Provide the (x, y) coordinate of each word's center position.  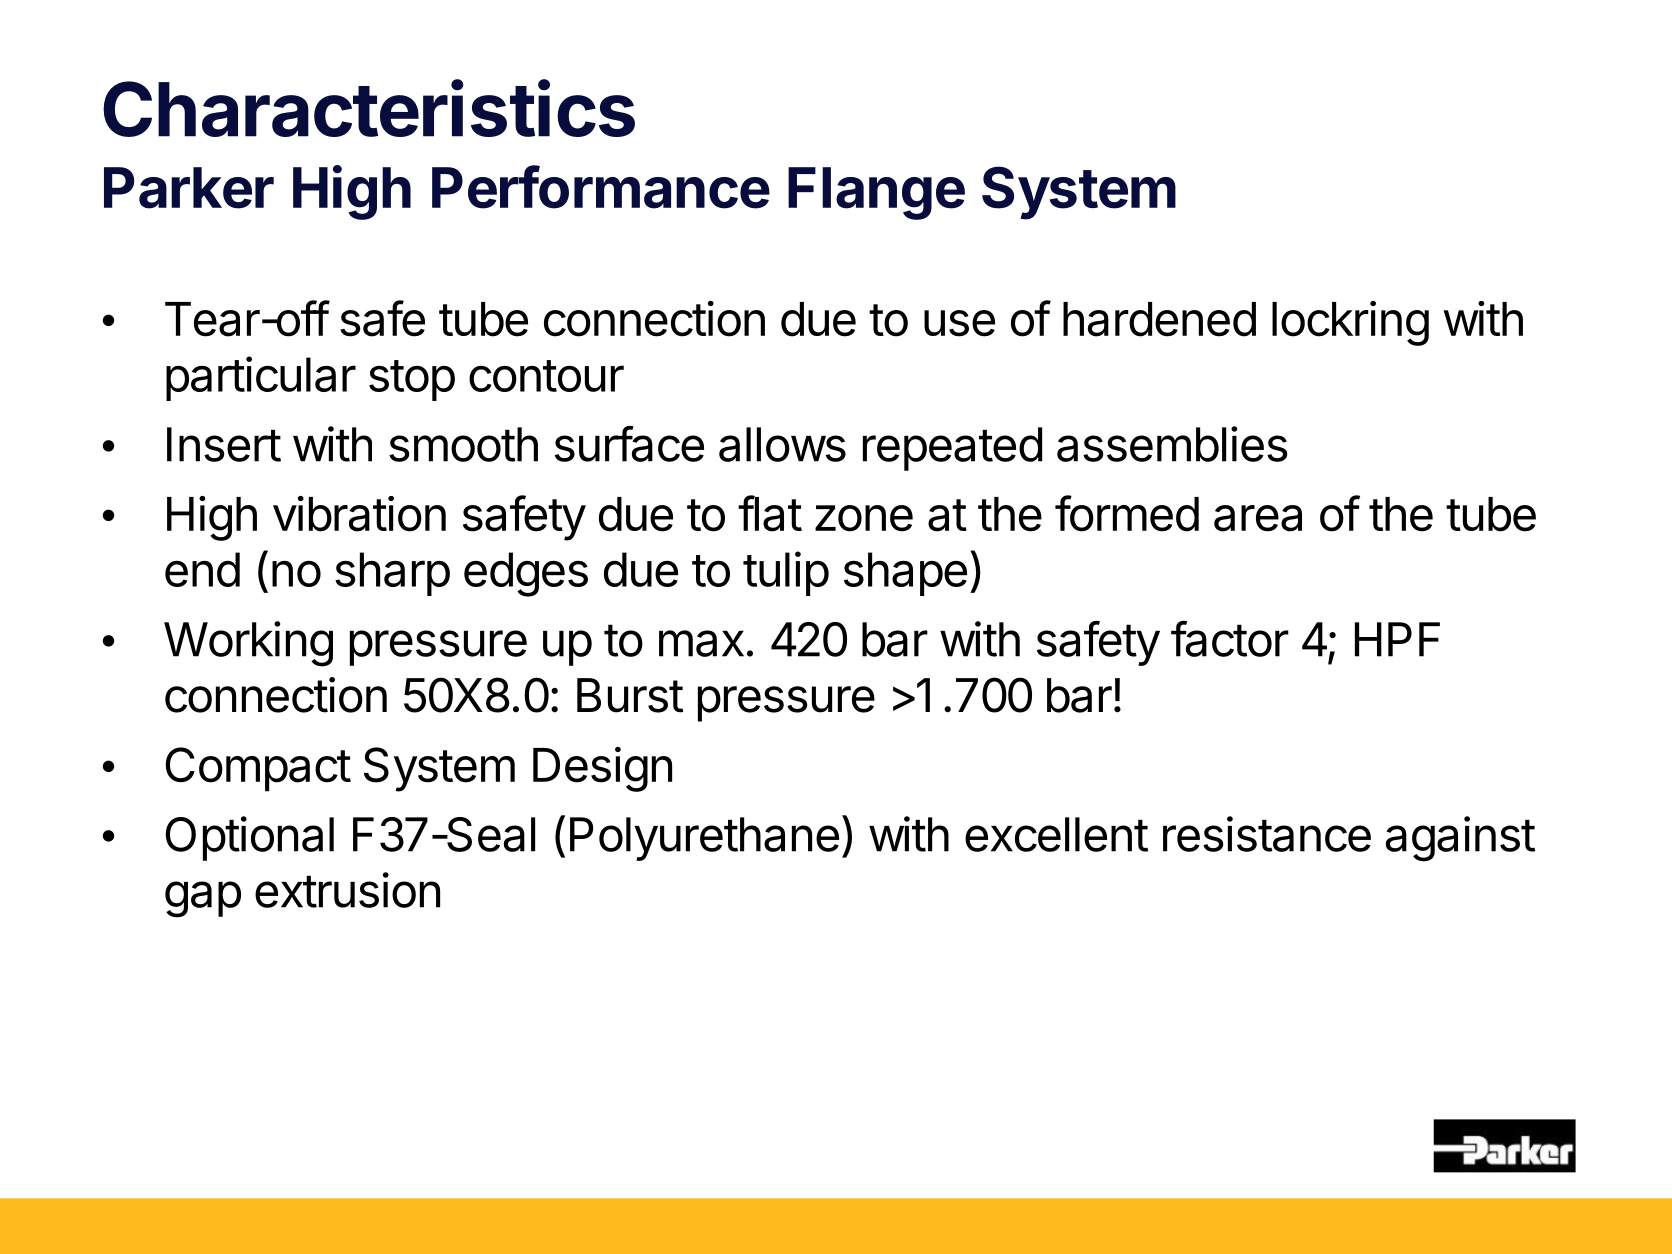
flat (770, 513)
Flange (876, 193)
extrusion (347, 890)
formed (1127, 513)
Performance (601, 187)
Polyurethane (704, 839)
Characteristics (369, 108)
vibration (359, 514)
